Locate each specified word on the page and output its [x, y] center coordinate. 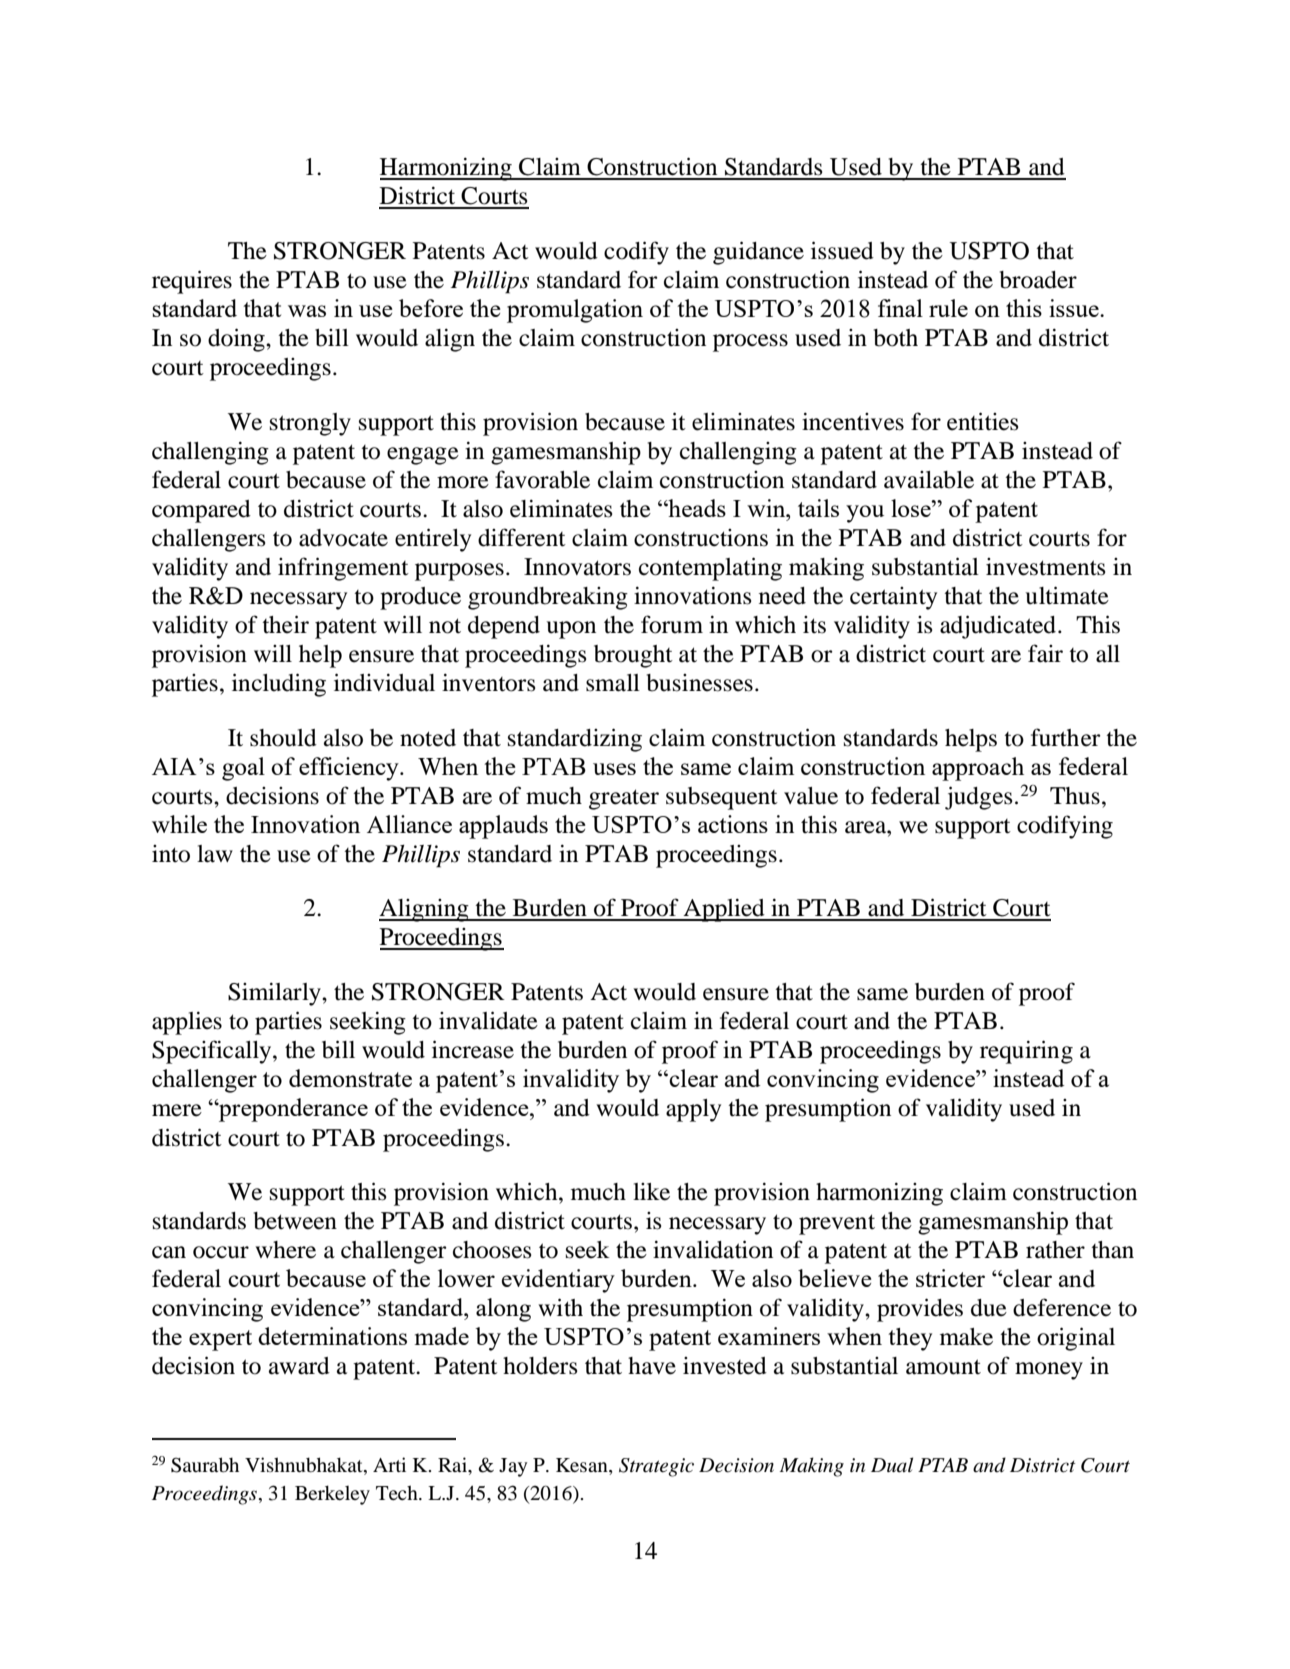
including [279, 685]
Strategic [656, 1467]
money [1049, 1371]
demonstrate [350, 1078]
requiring [1026, 1052]
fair [1045, 653]
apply [693, 1110]
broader [1038, 280]
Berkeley [332, 1495]
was [307, 311]
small [613, 683]
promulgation [575, 311]
